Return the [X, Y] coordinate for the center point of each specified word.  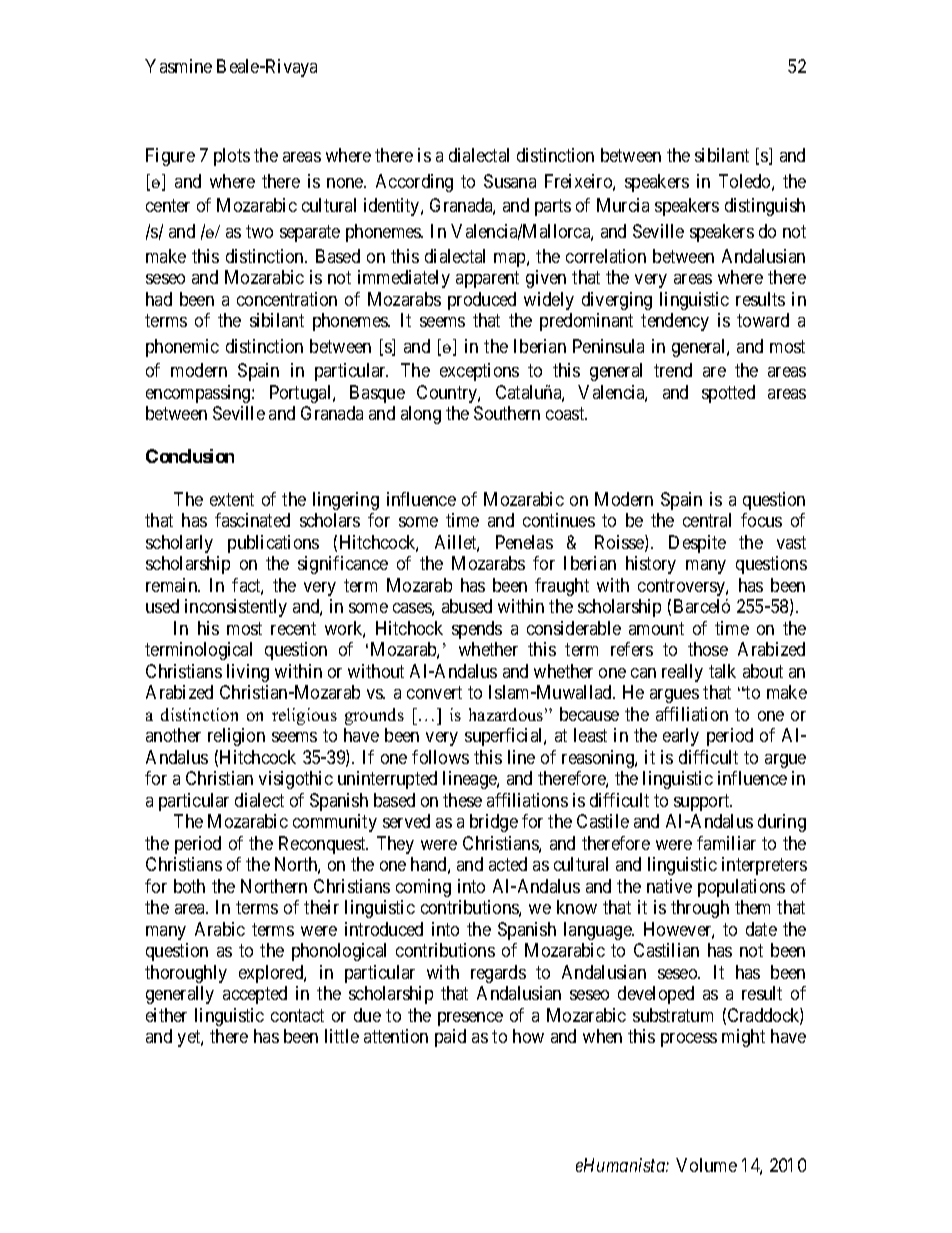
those [708, 649]
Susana [510, 181]
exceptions [479, 372]
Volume [706, 1165]
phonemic [182, 348]
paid [450, 1038]
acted [508, 864]
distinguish [765, 207]
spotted [728, 394]
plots [232, 157]
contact [297, 1015]
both [189, 886]
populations [741, 888]
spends [477, 630]
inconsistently [236, 608]
